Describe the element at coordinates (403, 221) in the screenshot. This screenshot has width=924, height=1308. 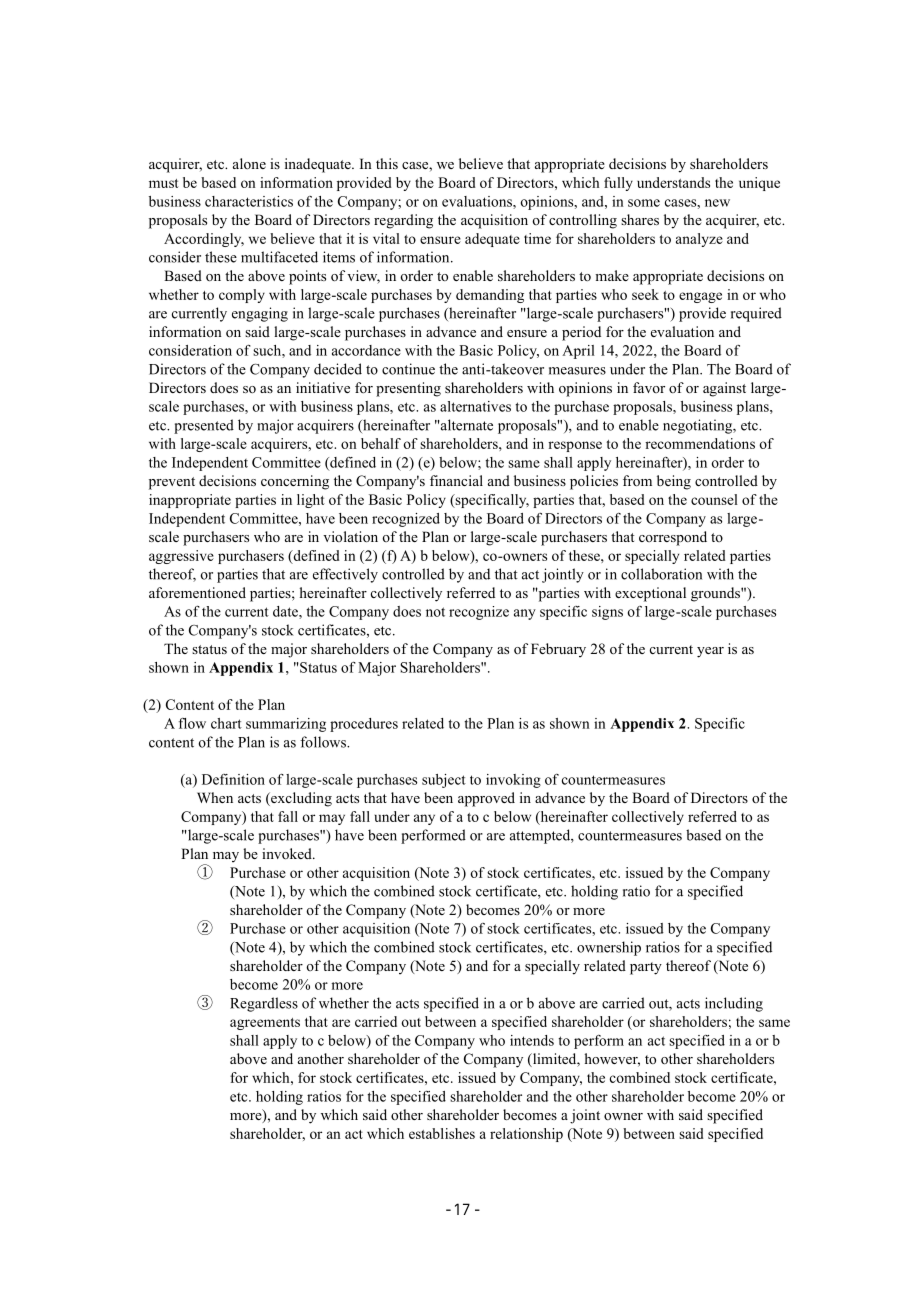
I see `regarding` at that location.
